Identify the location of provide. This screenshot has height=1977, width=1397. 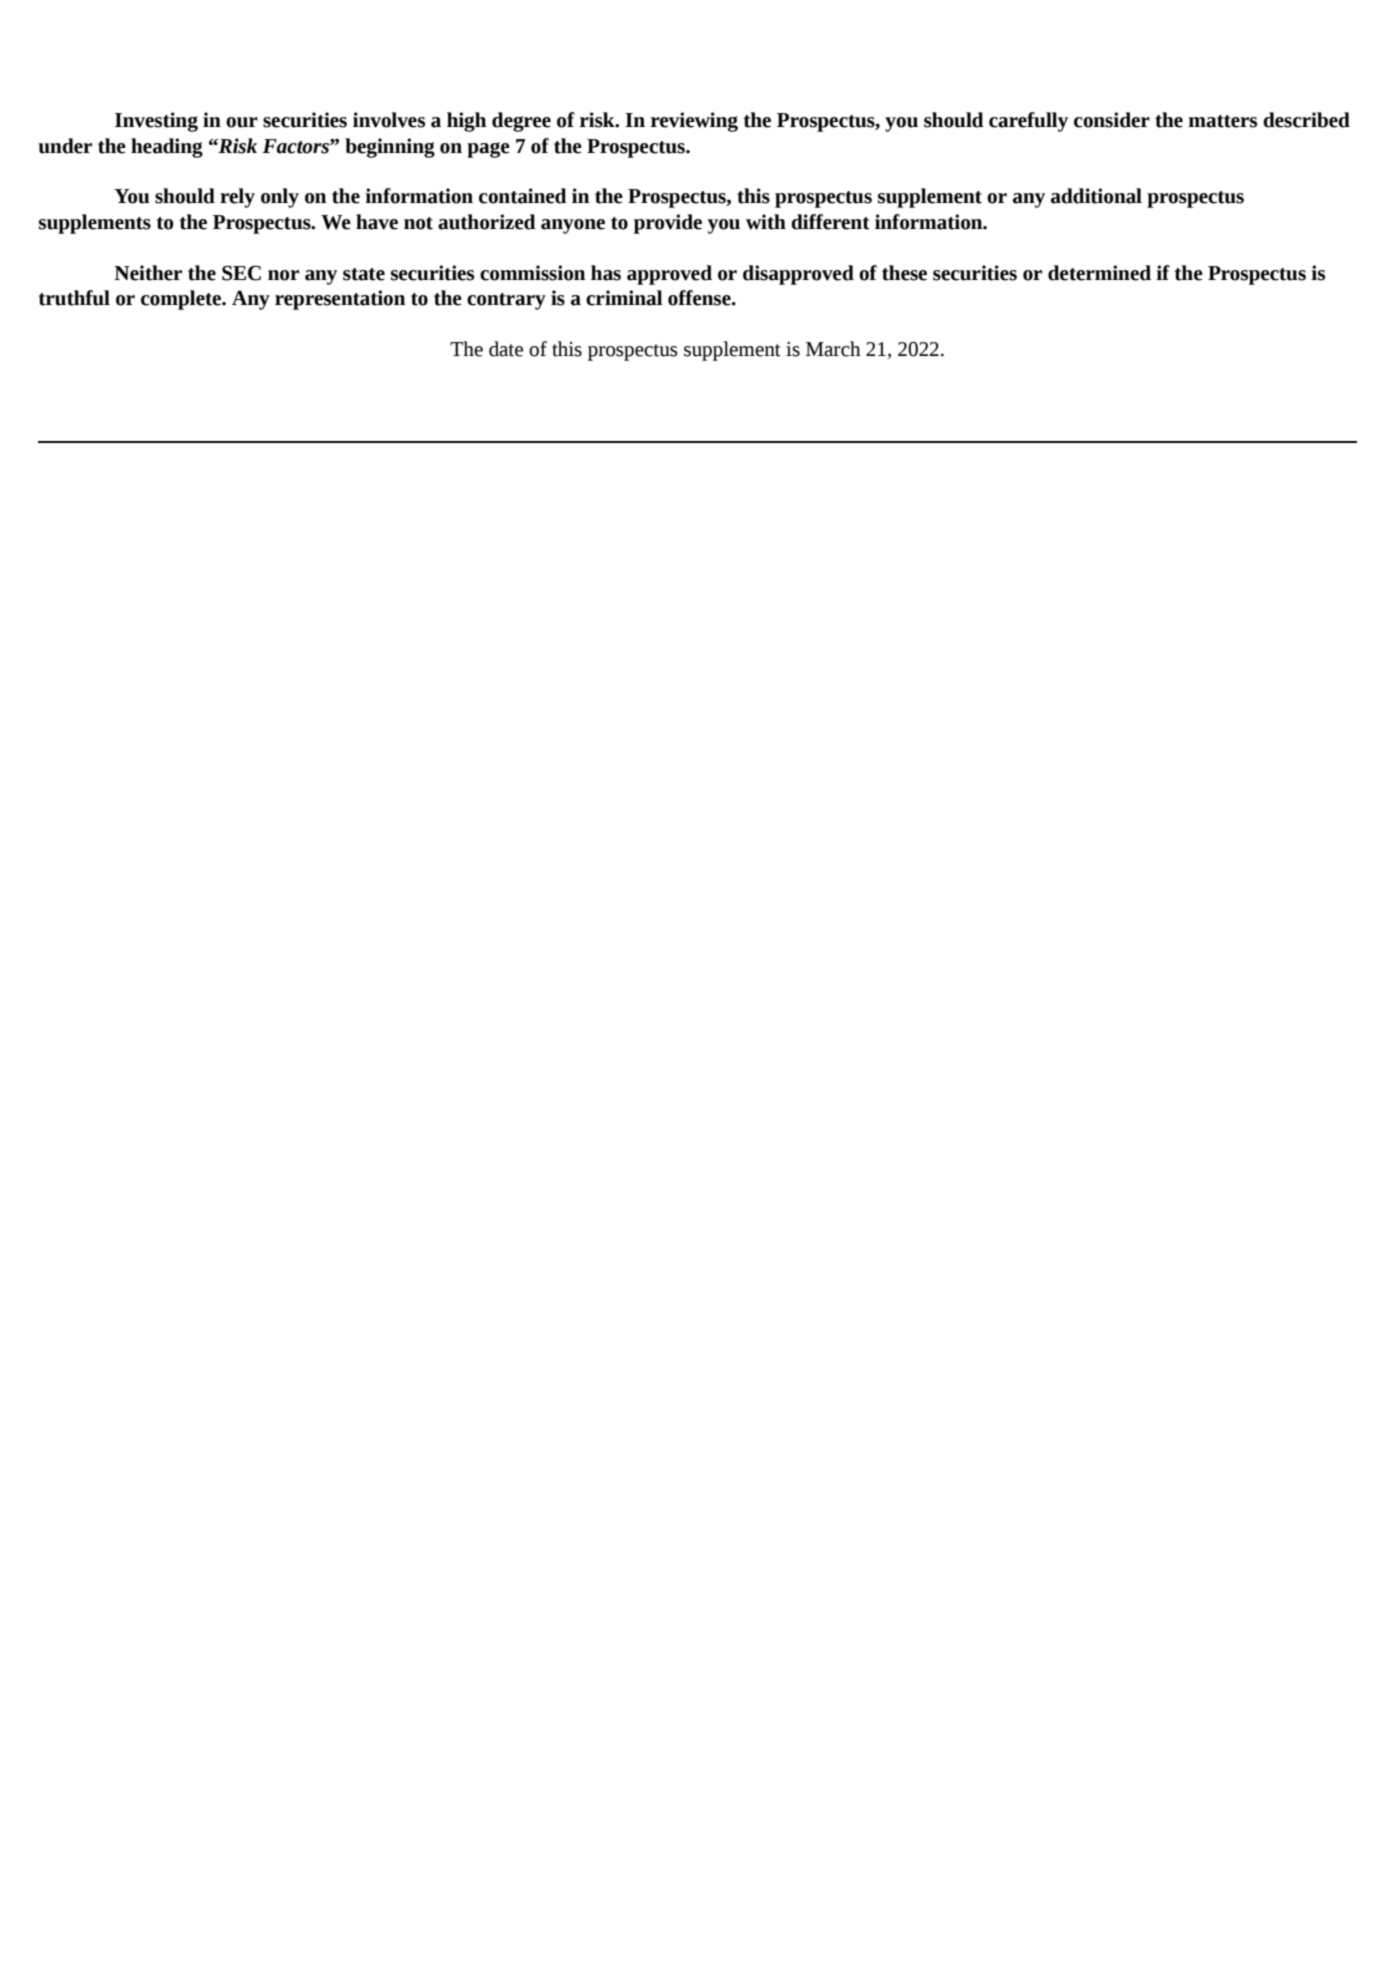
(668, 224).
